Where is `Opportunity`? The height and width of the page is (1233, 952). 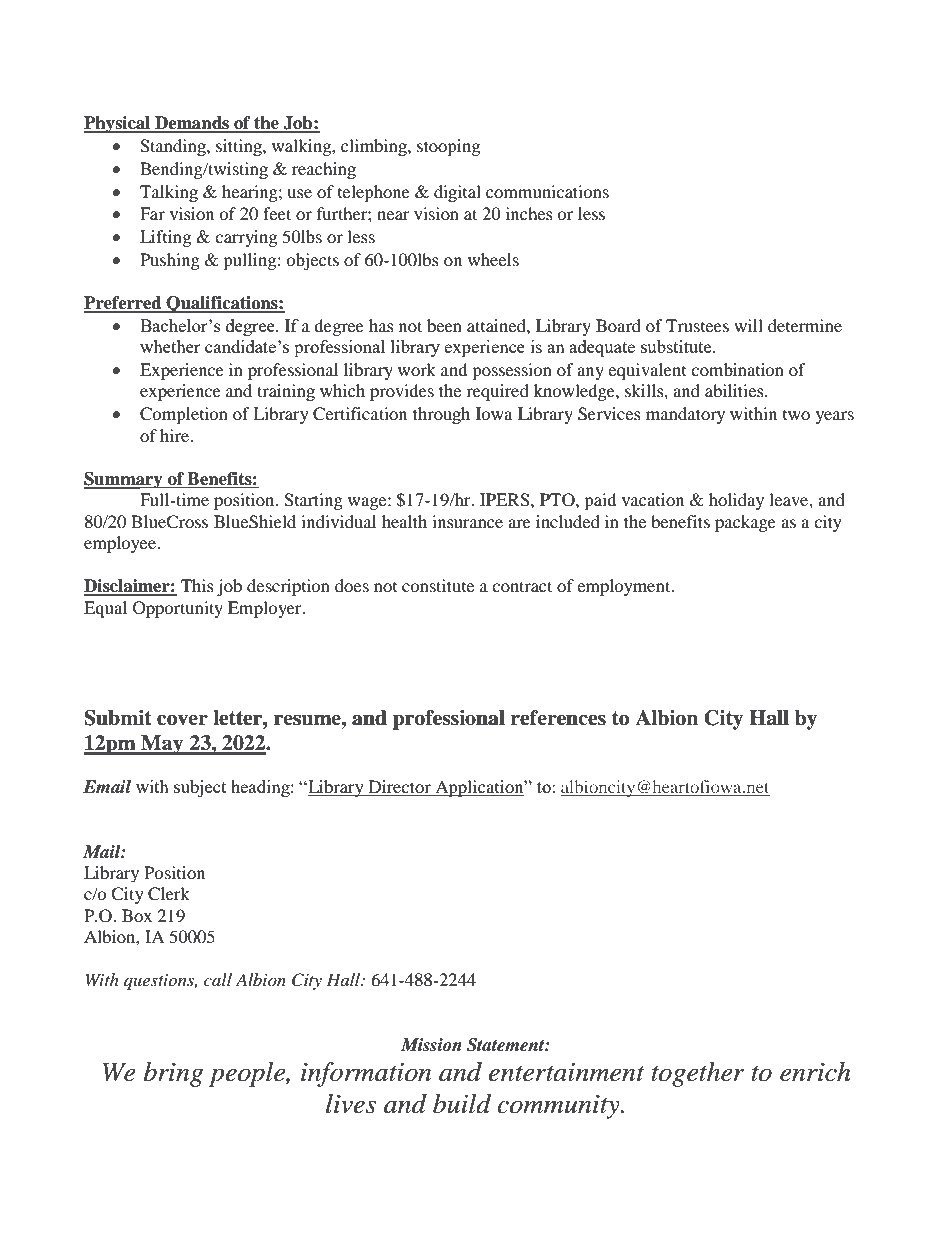
Opportunity is located at coordinates (178, 609).
